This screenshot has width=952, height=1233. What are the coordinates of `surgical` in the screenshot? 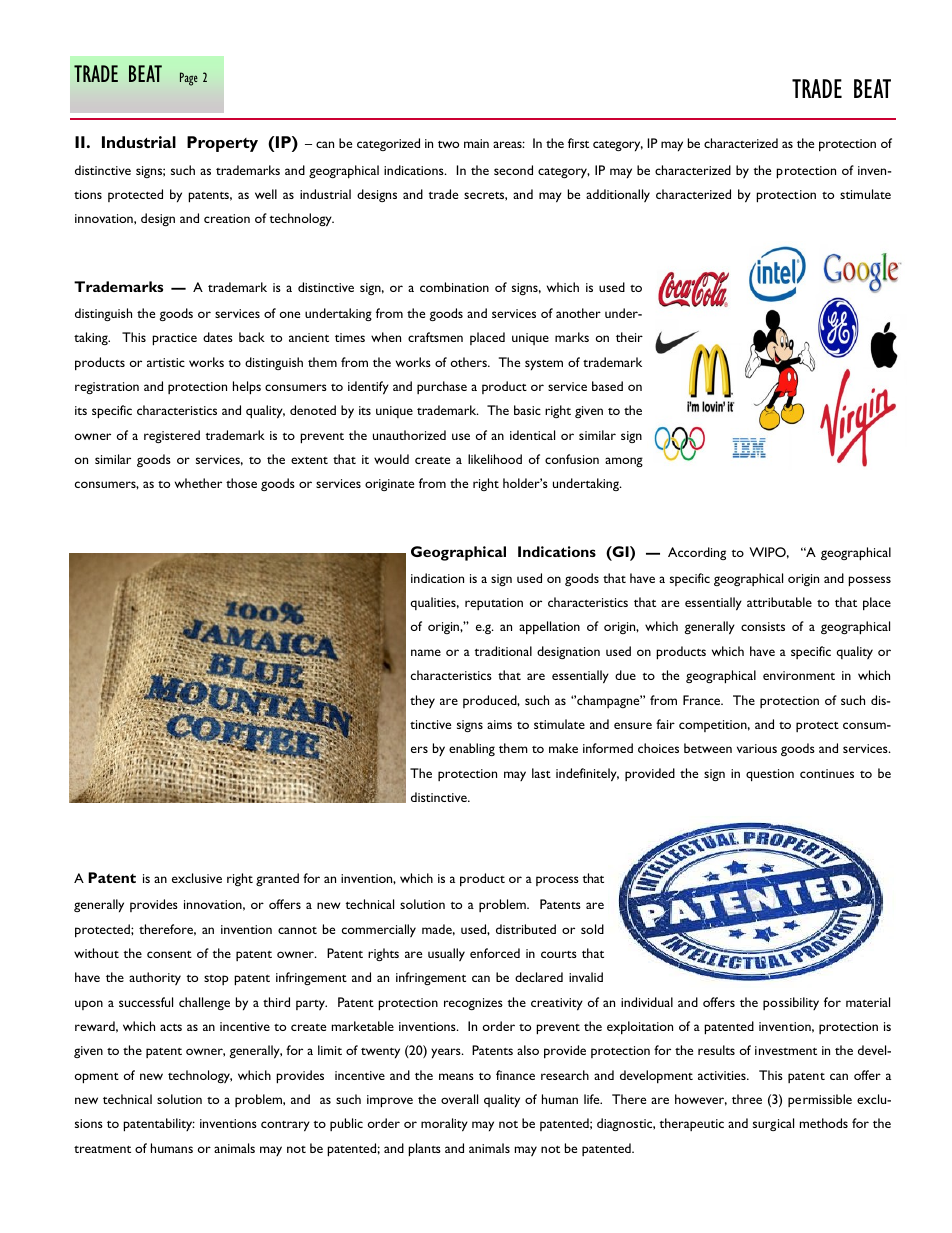 It's located at (773, 1124).
